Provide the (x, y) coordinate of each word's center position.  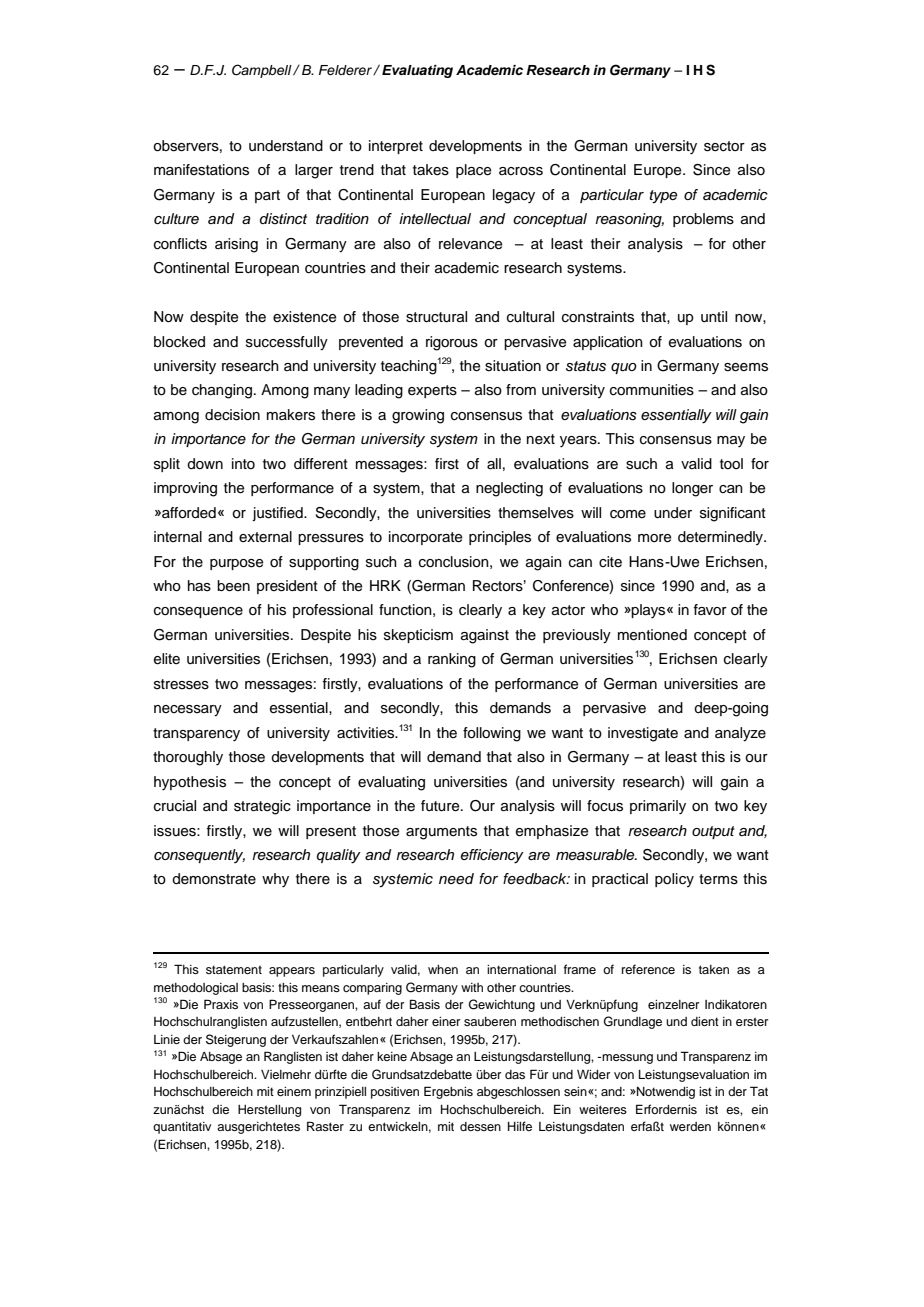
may (731, 441)
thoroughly (188, 758)
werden (690, 1126)
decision (232, 415)
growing (418, 416)
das (515, 1074)
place (473, 171)
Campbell (263, 71)
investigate (643, 734)
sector (724, 146)
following (492, 734)
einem (294, 1091)
